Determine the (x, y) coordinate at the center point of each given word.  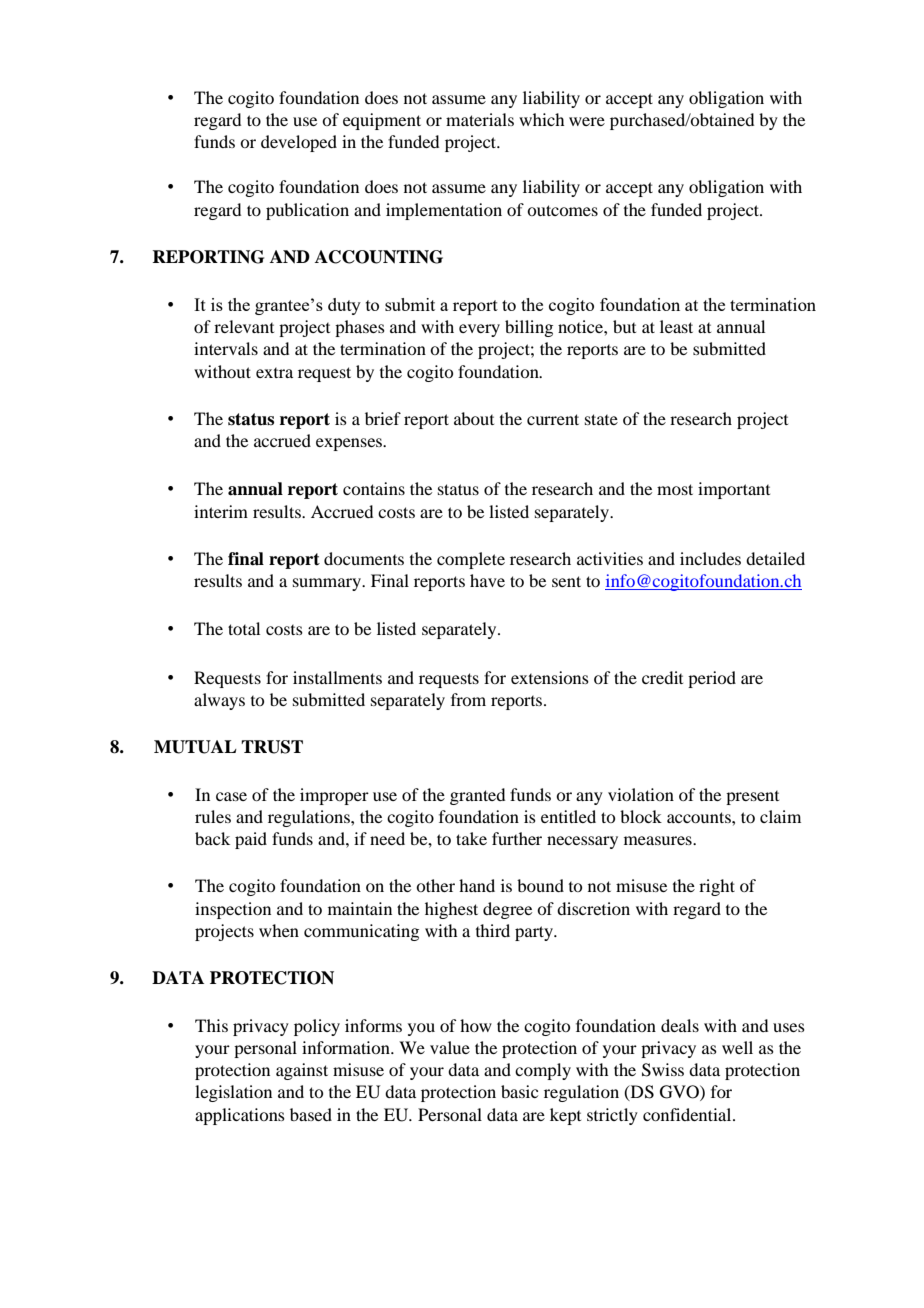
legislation (233, 1093)
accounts (700, 817)
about (474, 418)
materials (480, 119)
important (734, 490)
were (587, 121)
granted (477, 796)
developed (299, 143)
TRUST (272, 747)
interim (221, 511)
